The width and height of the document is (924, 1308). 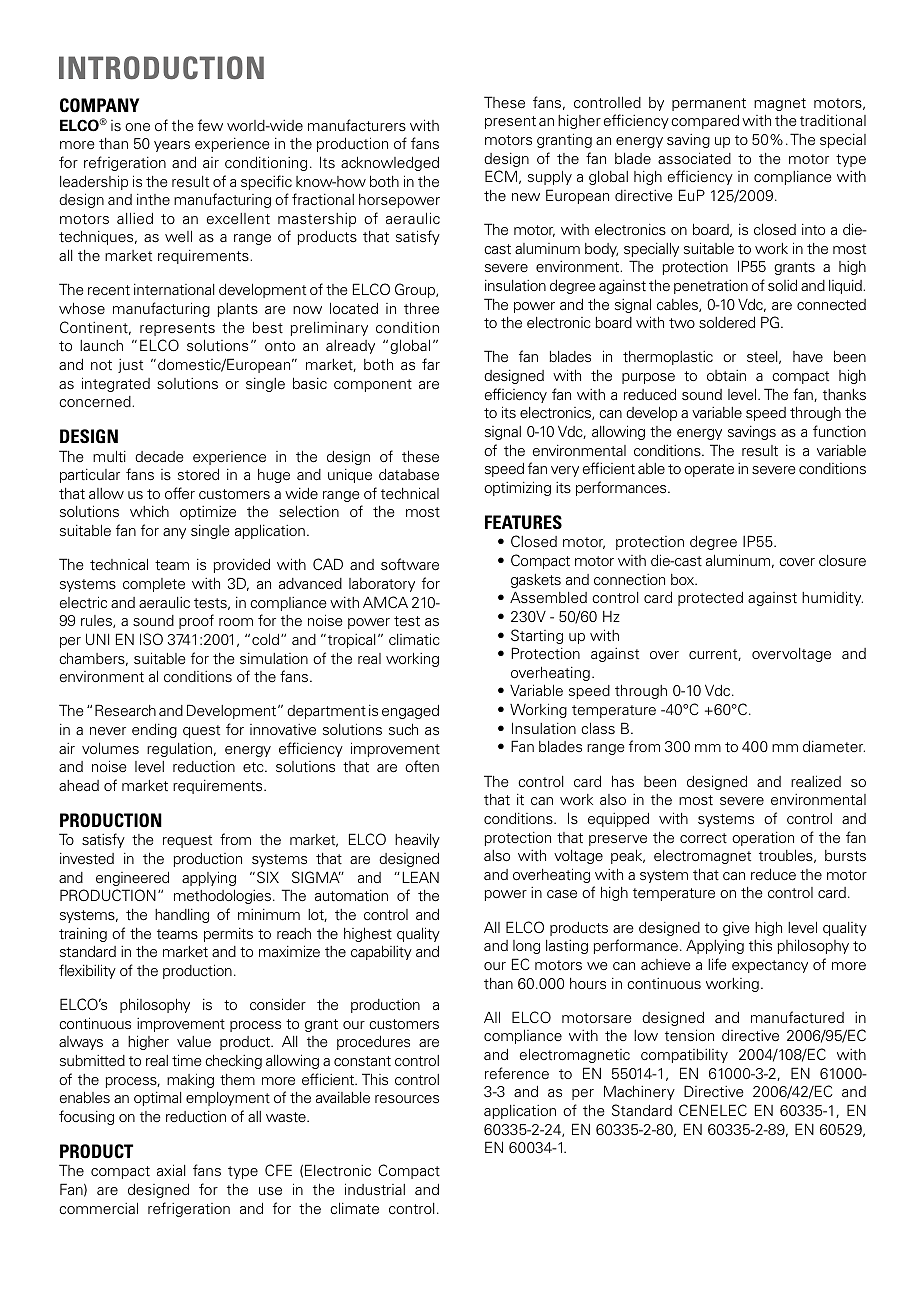 I want to click on regulation, so click(x=181, y=749).
